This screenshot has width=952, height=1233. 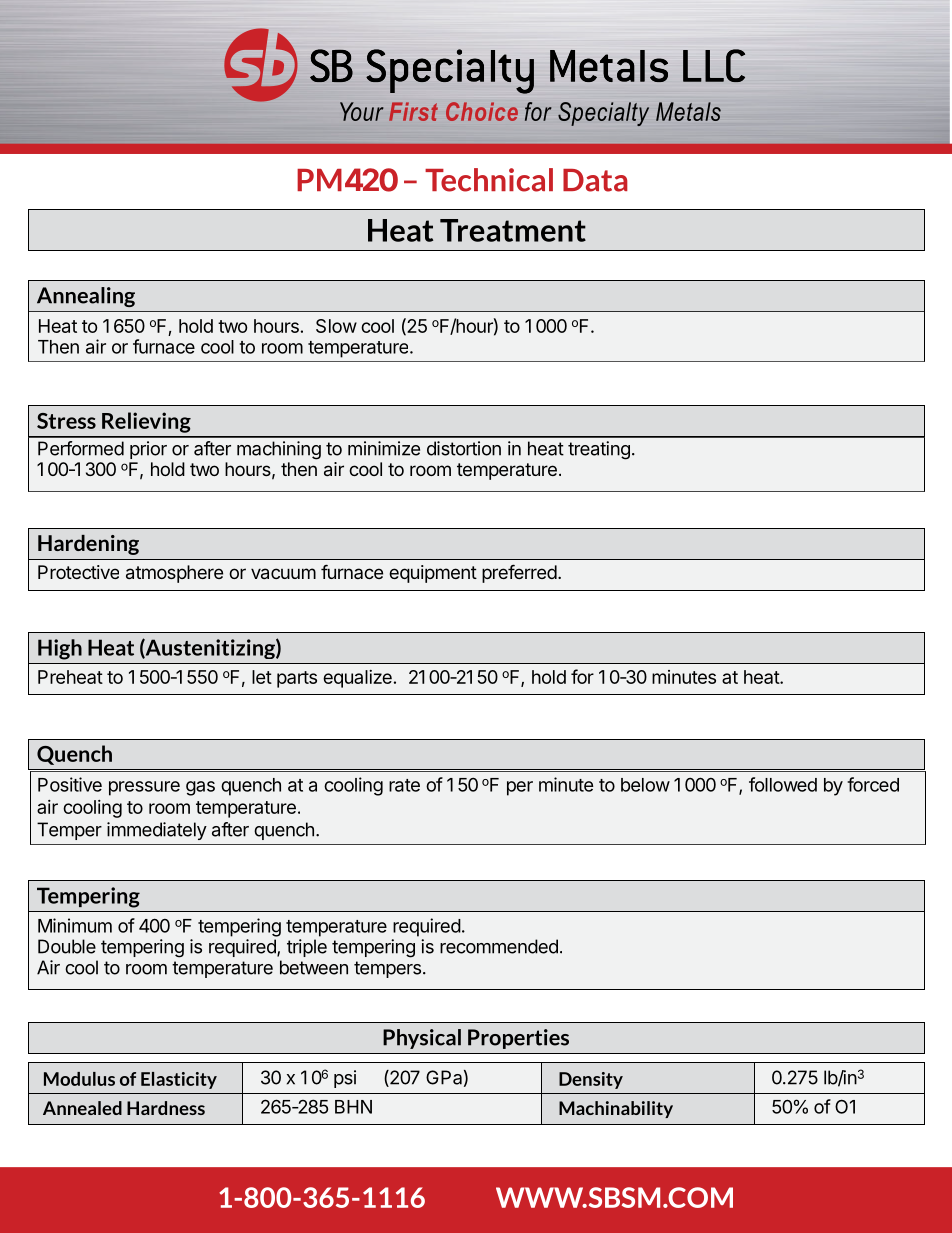 I want to click on atmosphere, so click(x=174, y=574).
